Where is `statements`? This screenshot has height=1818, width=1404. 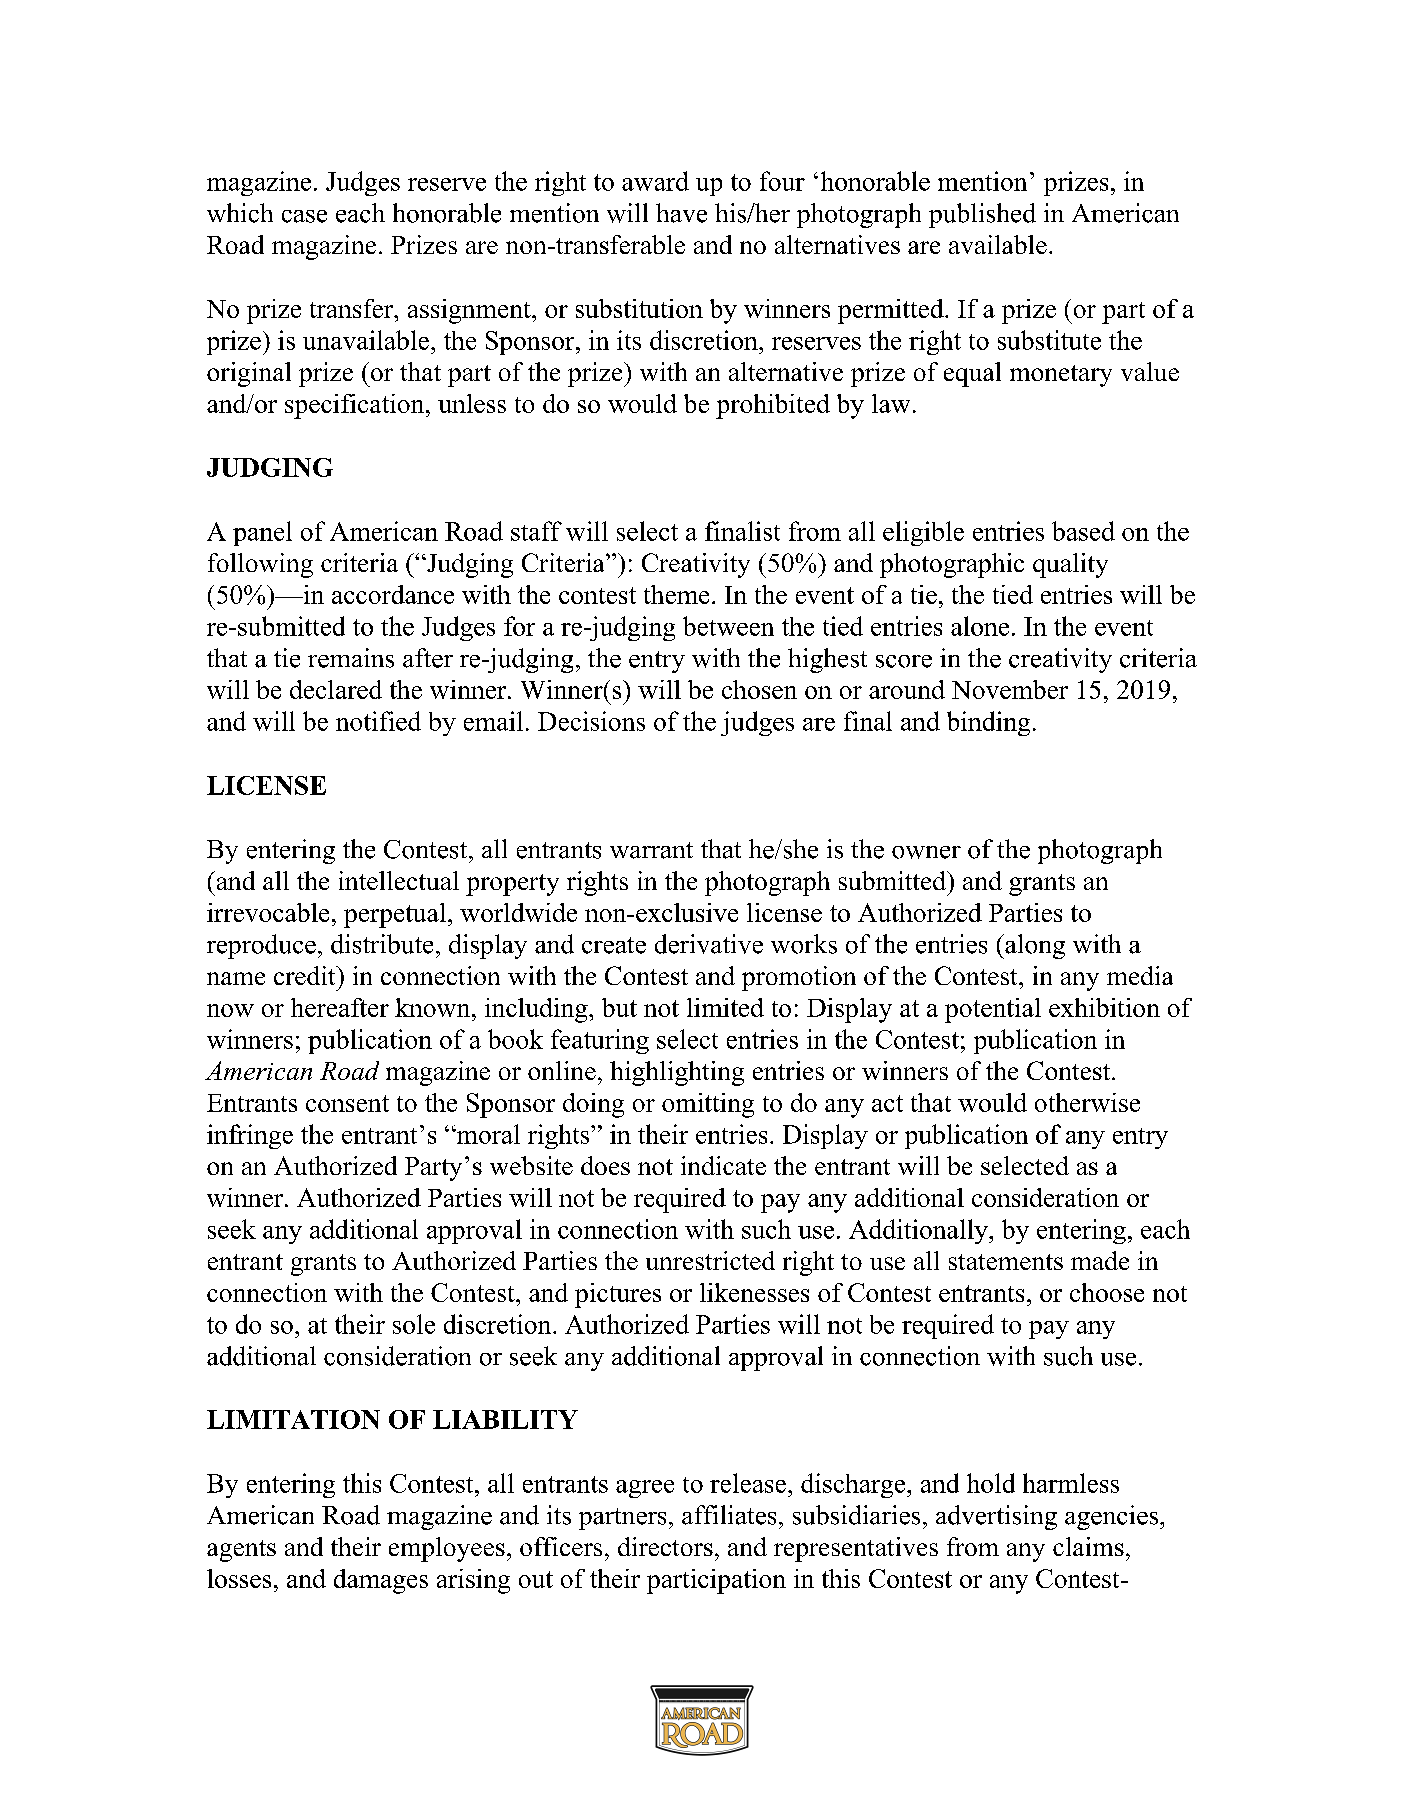
statements is located at coordinates (1006, 1262).
